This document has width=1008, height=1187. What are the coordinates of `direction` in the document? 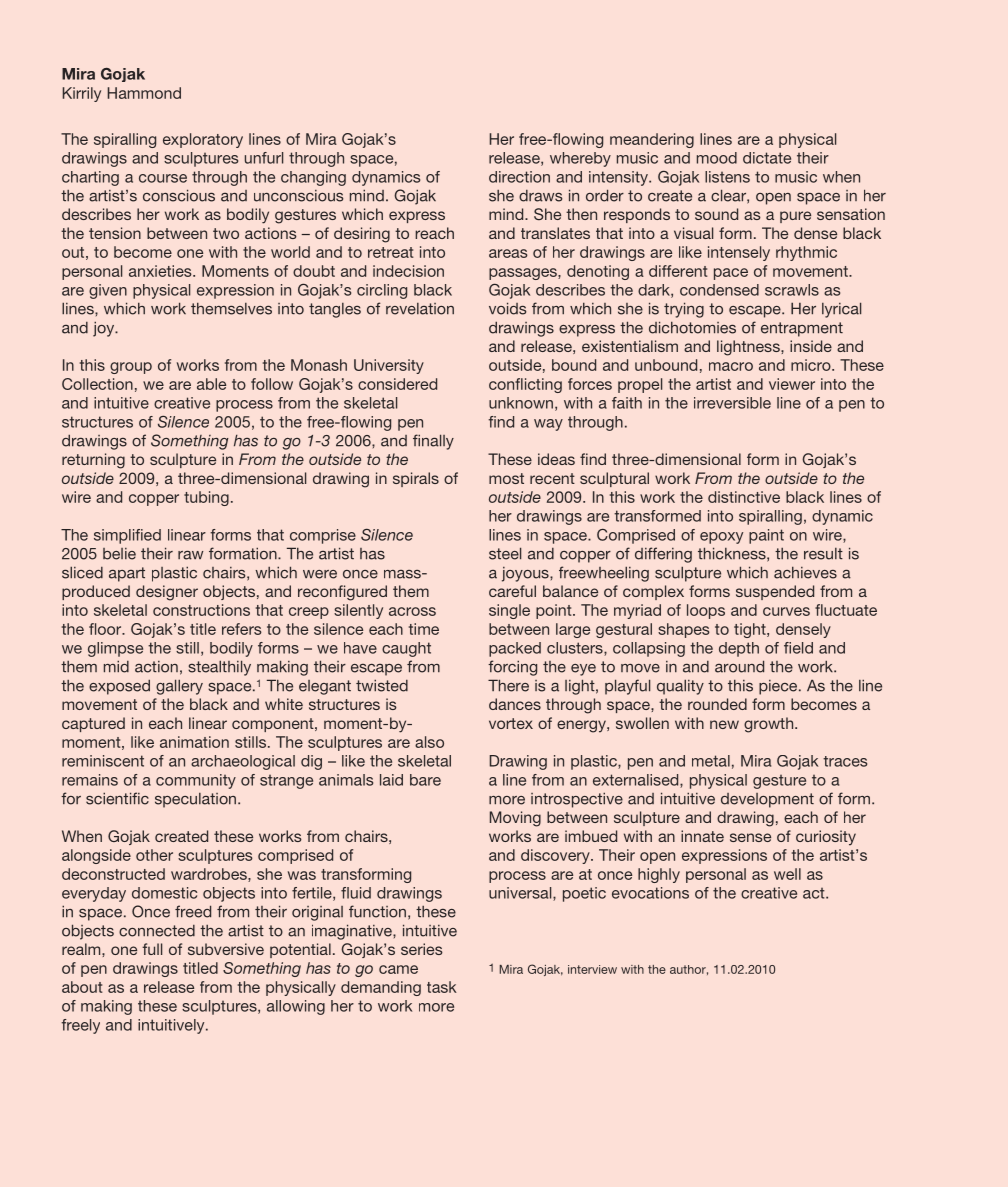 It's located at (519, 177).
